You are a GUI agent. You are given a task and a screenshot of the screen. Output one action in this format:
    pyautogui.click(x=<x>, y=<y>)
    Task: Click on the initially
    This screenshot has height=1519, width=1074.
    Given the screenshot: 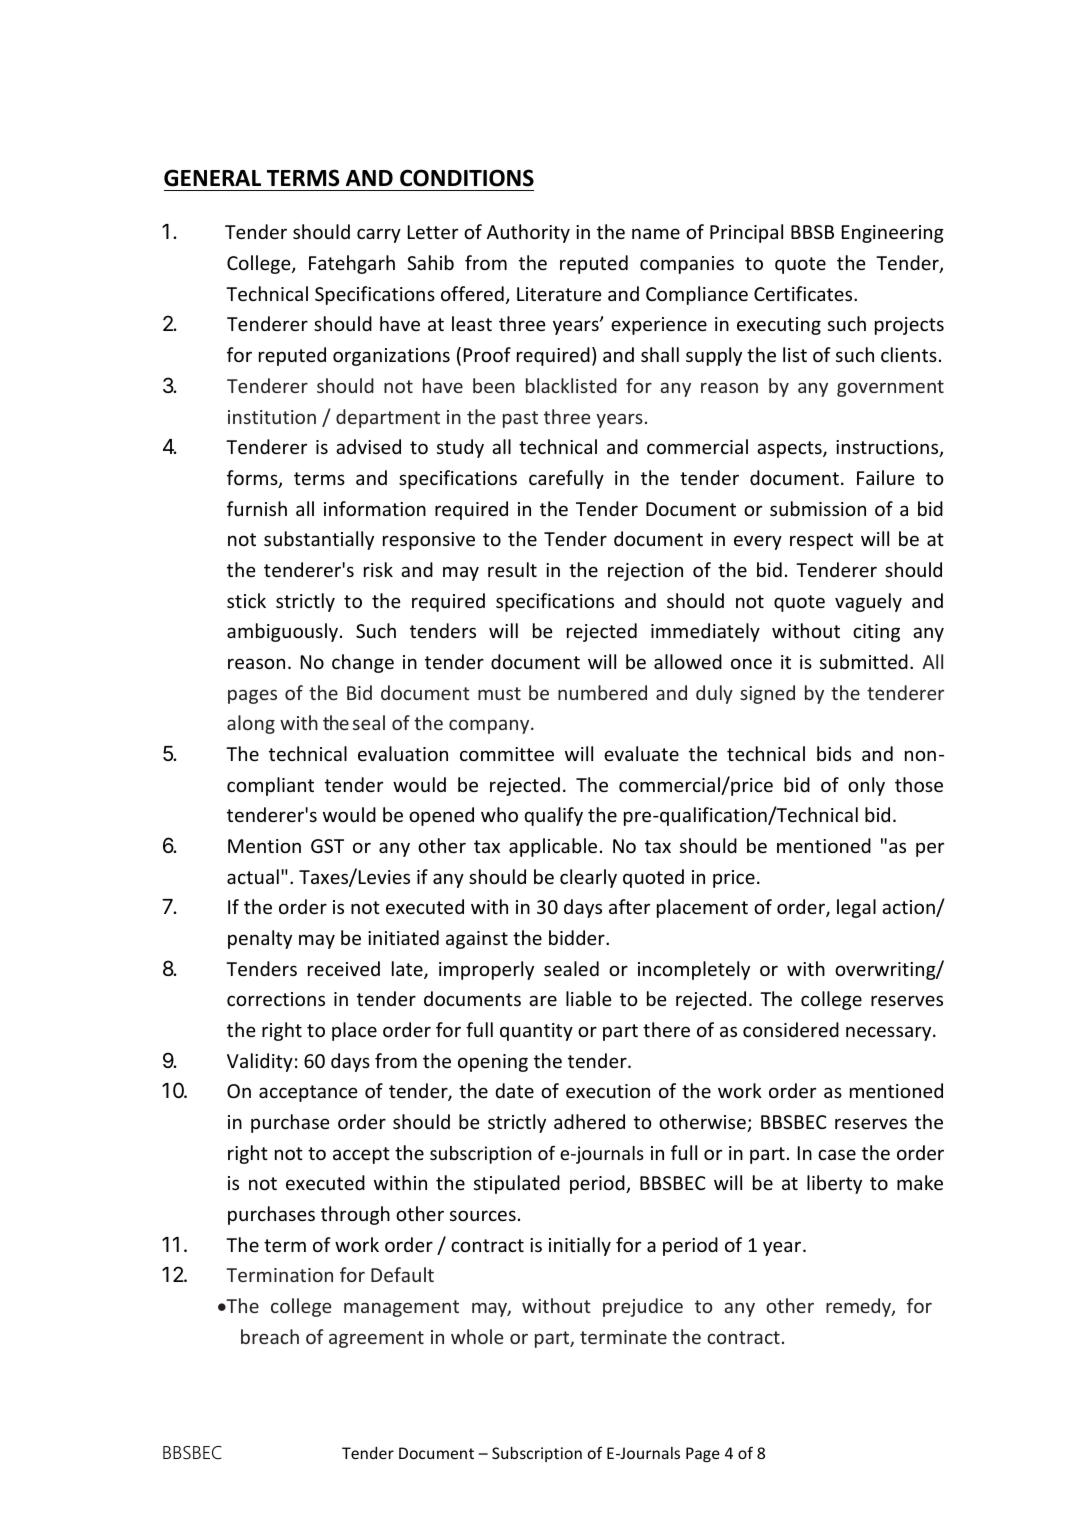 What is the action you would take?
    pyautogui.click(x=580, y=1246)
